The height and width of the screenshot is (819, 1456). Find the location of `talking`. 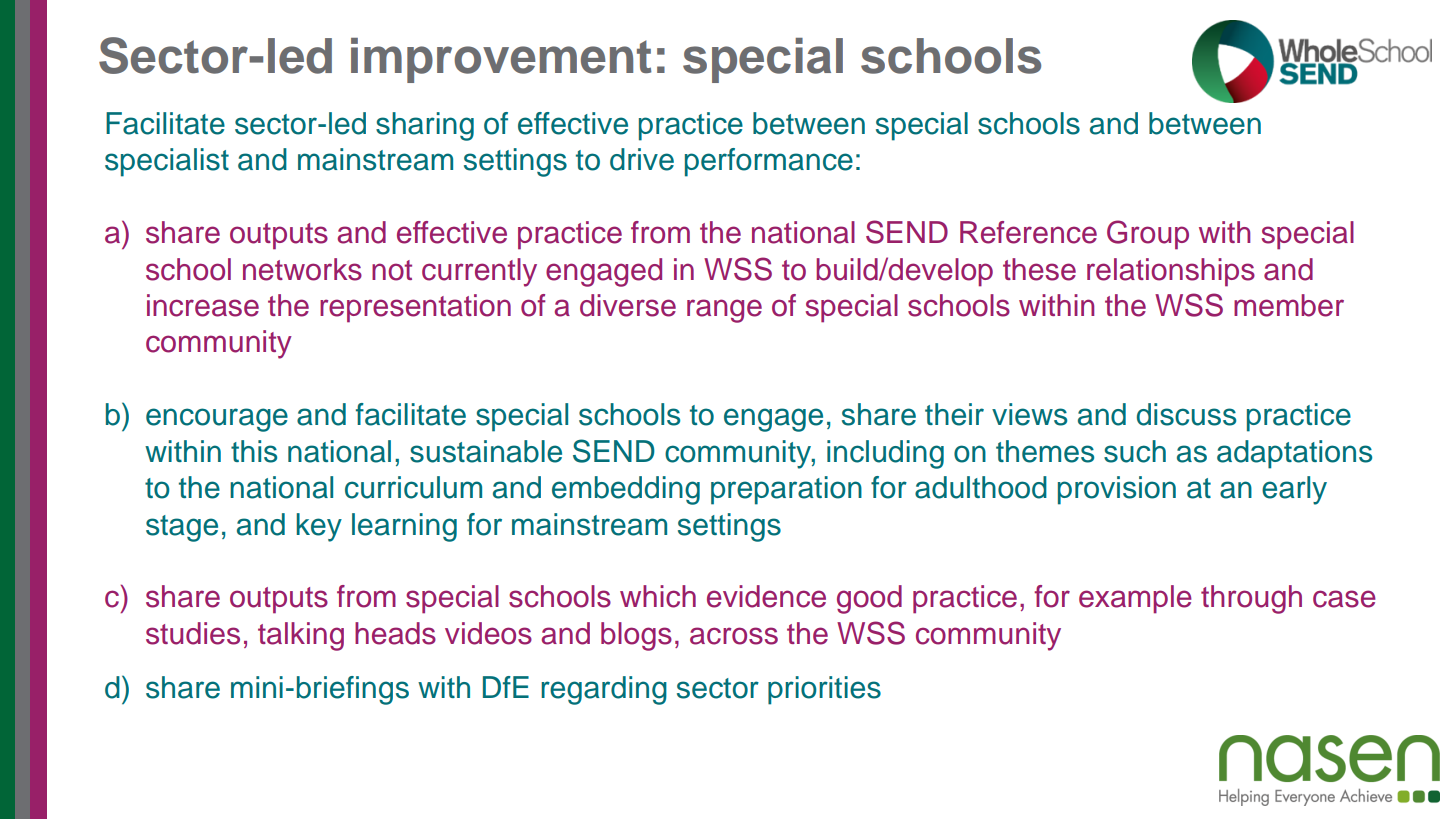

talking is located at coordinates (301, 636).
